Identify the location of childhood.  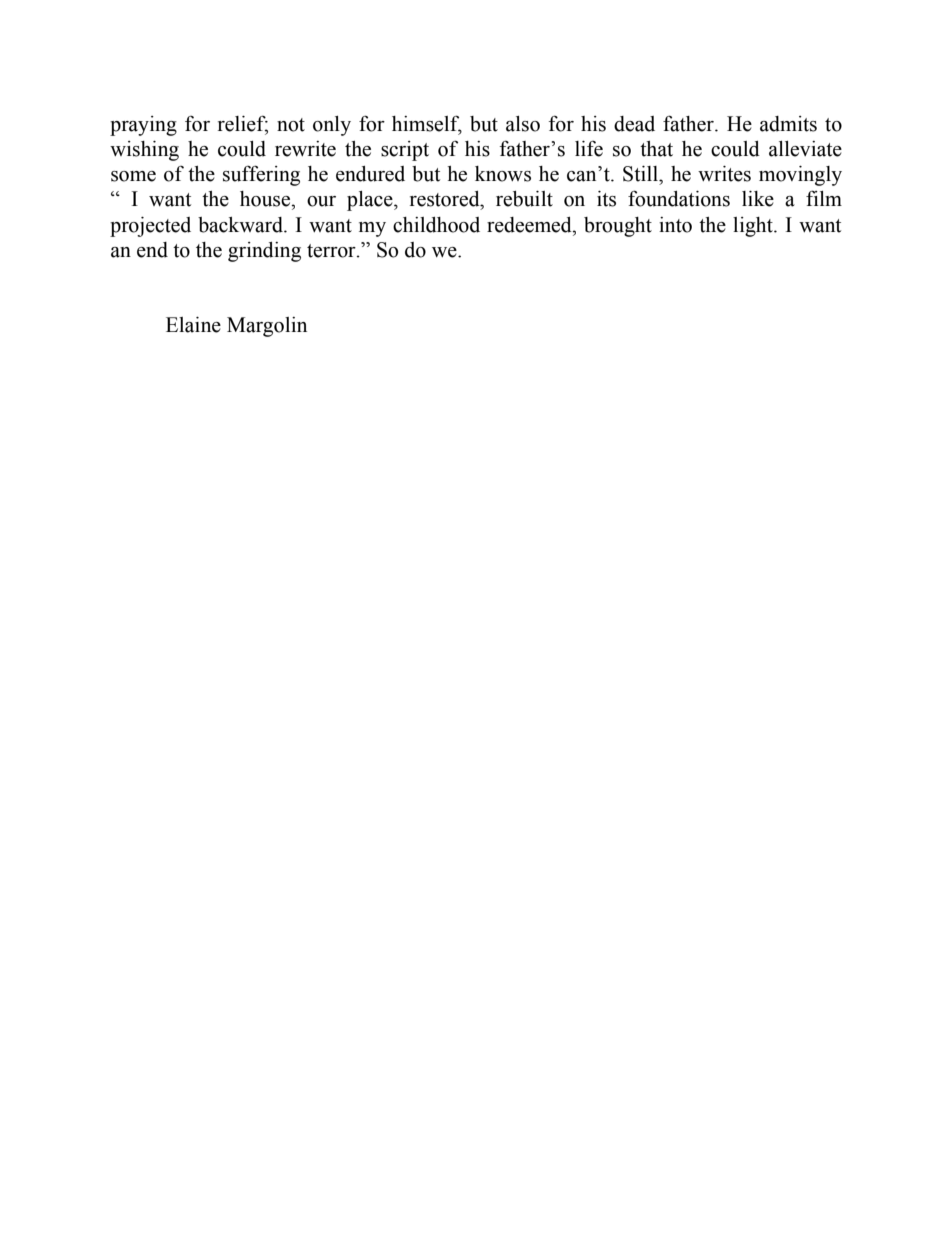
(436, 225).
